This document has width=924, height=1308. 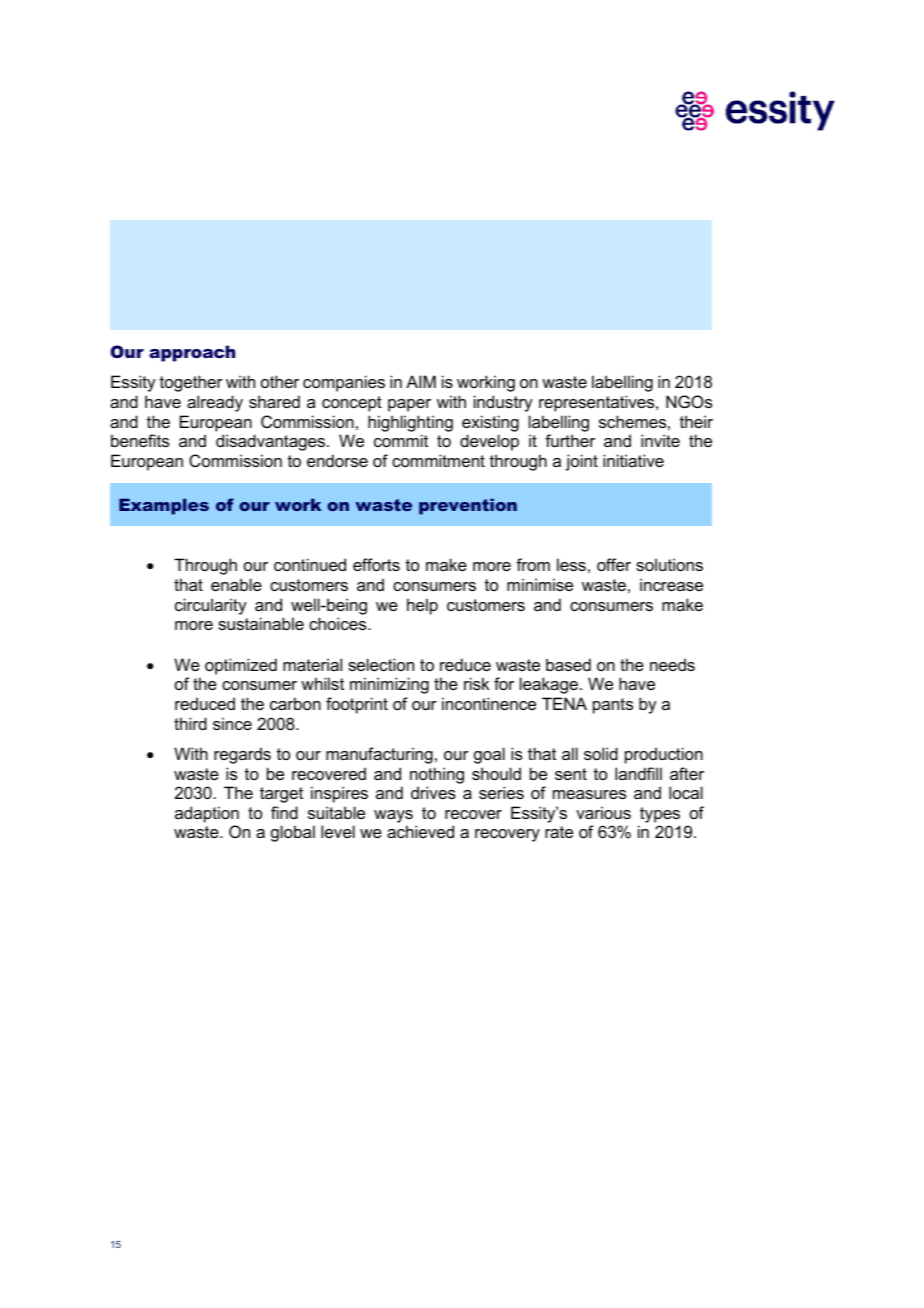 What do you see at coordinates (696, 421) in the document?
I see `their` at bounding box center [696, 421].
